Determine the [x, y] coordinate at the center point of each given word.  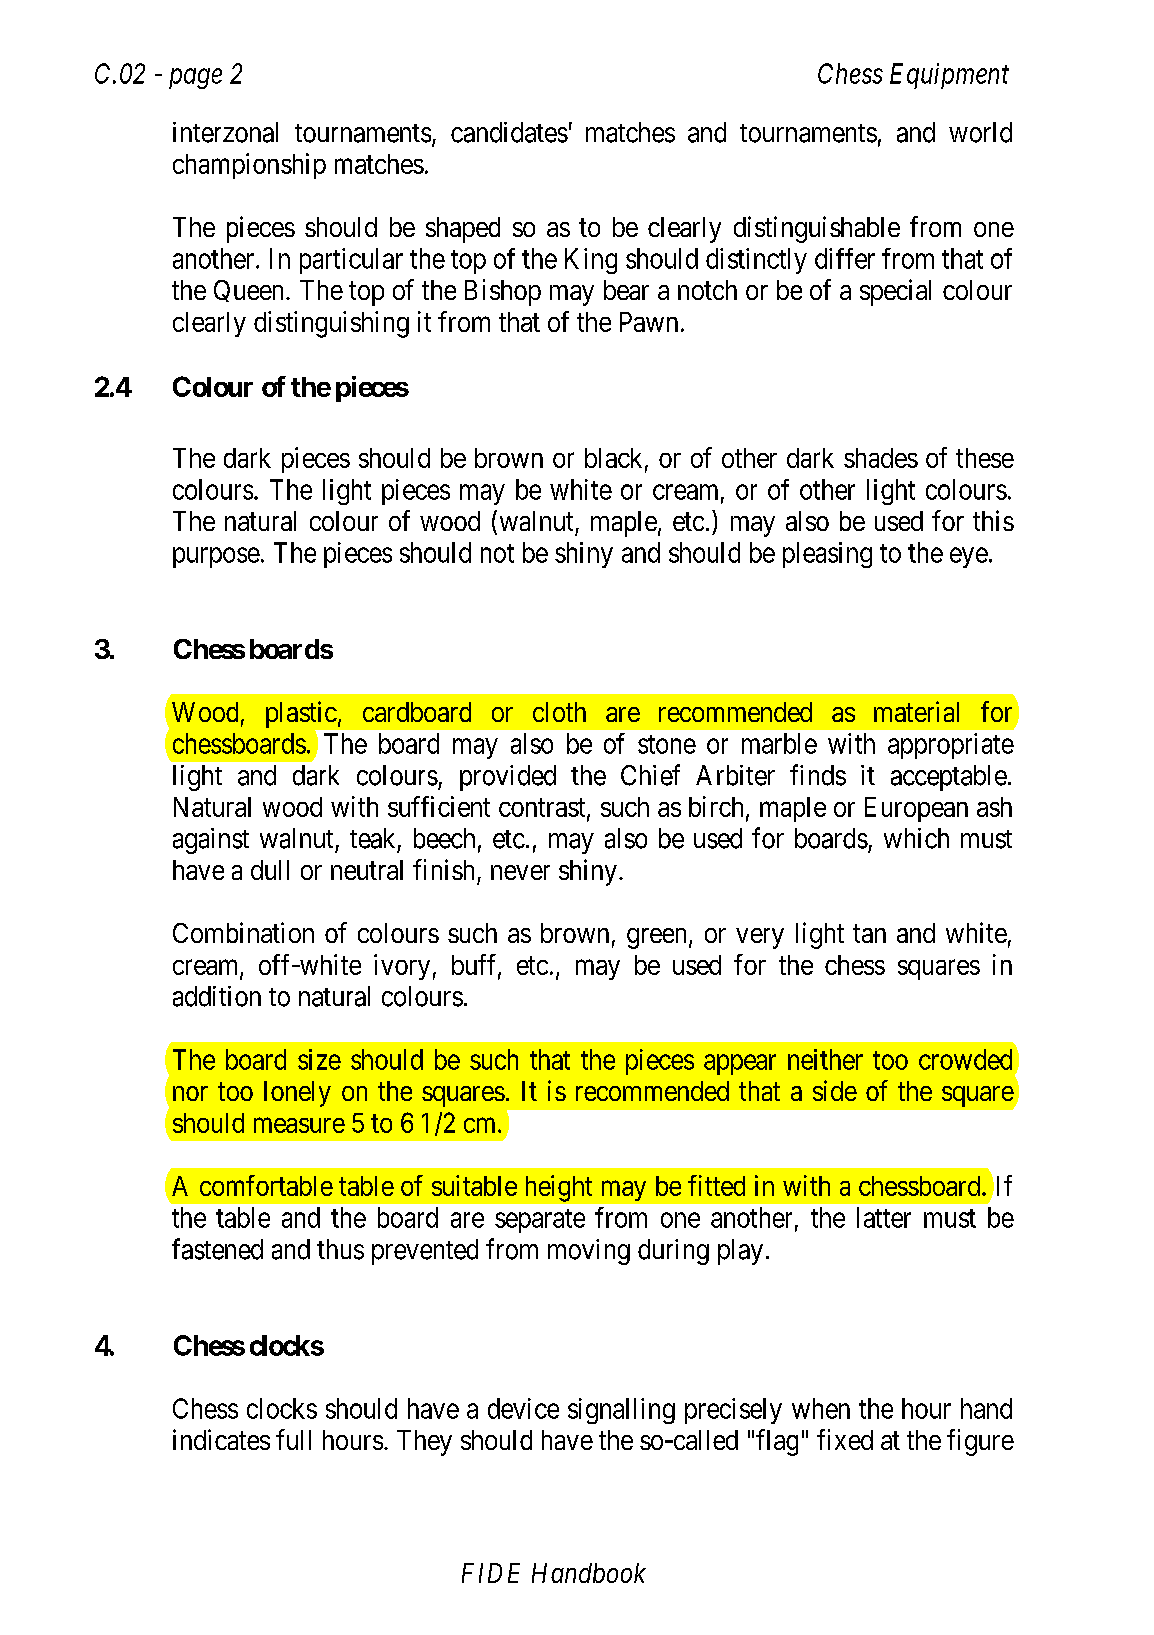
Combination [243, 932]
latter [884, 1217]
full [293, 1439]
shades [881, 458]
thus [340, 1249]
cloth [559, 712]
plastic [301, 714]
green [656, 938]
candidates [509, 132]
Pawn [649, 322]
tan [869, 934]
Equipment [949, 76]
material [916, 711]
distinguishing [331, 324]
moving [589, 1252]
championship [249, 166]
